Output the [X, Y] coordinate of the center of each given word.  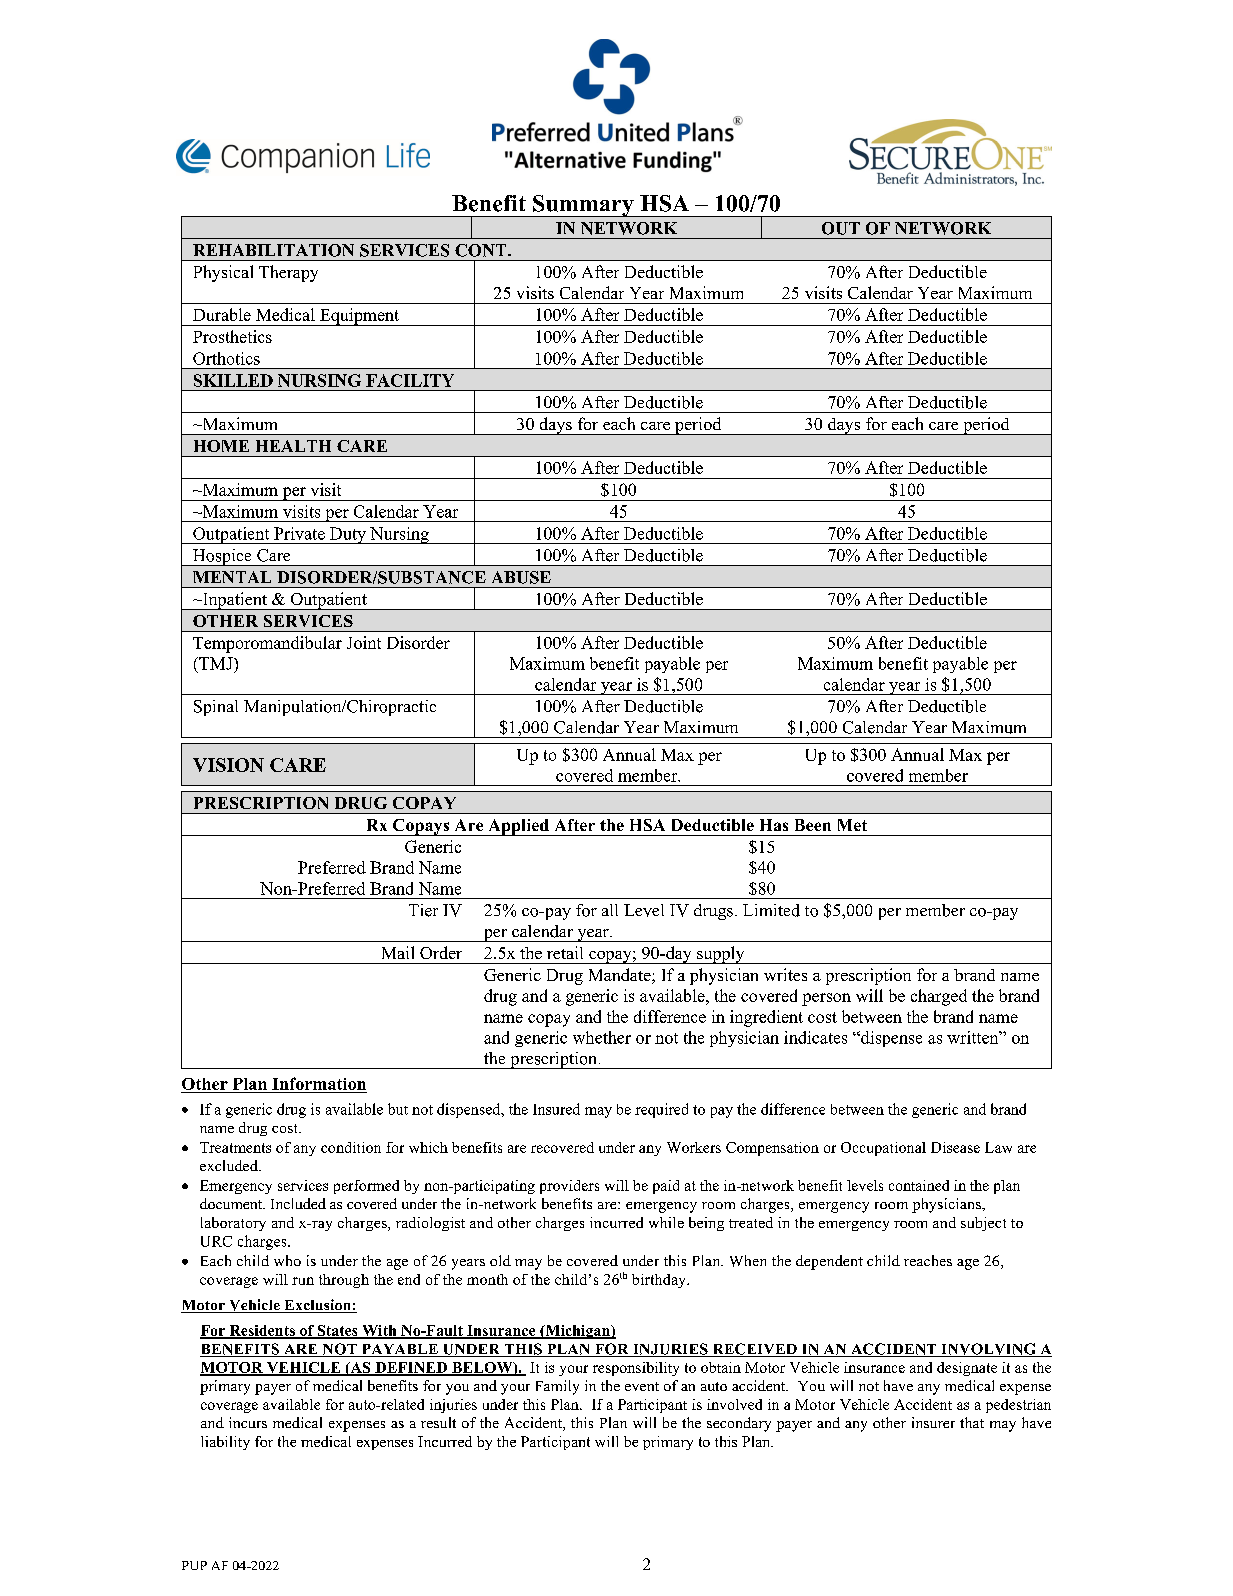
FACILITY [410, 380]
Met [852, 825]
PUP [194, 1565]
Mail [398, 952]
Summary [583, 206]
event [642, 1386]
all [610, 910]
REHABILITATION [273, 250]
